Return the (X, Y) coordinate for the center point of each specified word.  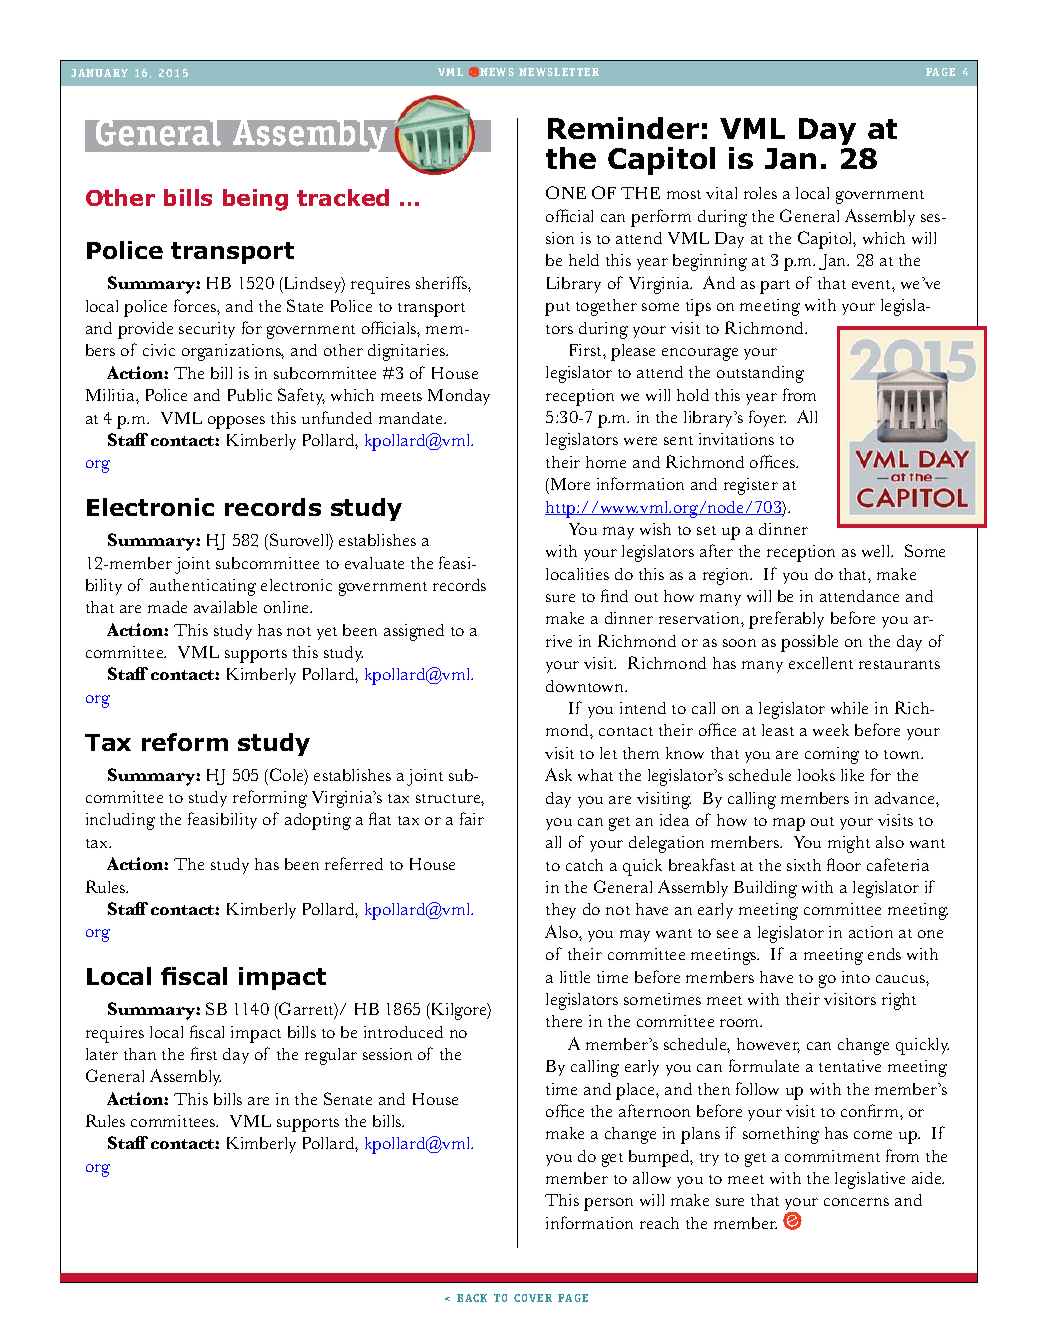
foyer (767, 418)
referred (354, 863)
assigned (414, 632)
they (561, 911)
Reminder (623, 128)
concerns (856, 1202)
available (225, 607)
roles (760, 193)
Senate (348, 1098)
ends (884, 954)
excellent (821, 663)
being (255, 200)
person (608, 1204)
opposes (236, 422)
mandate (412, 418)
